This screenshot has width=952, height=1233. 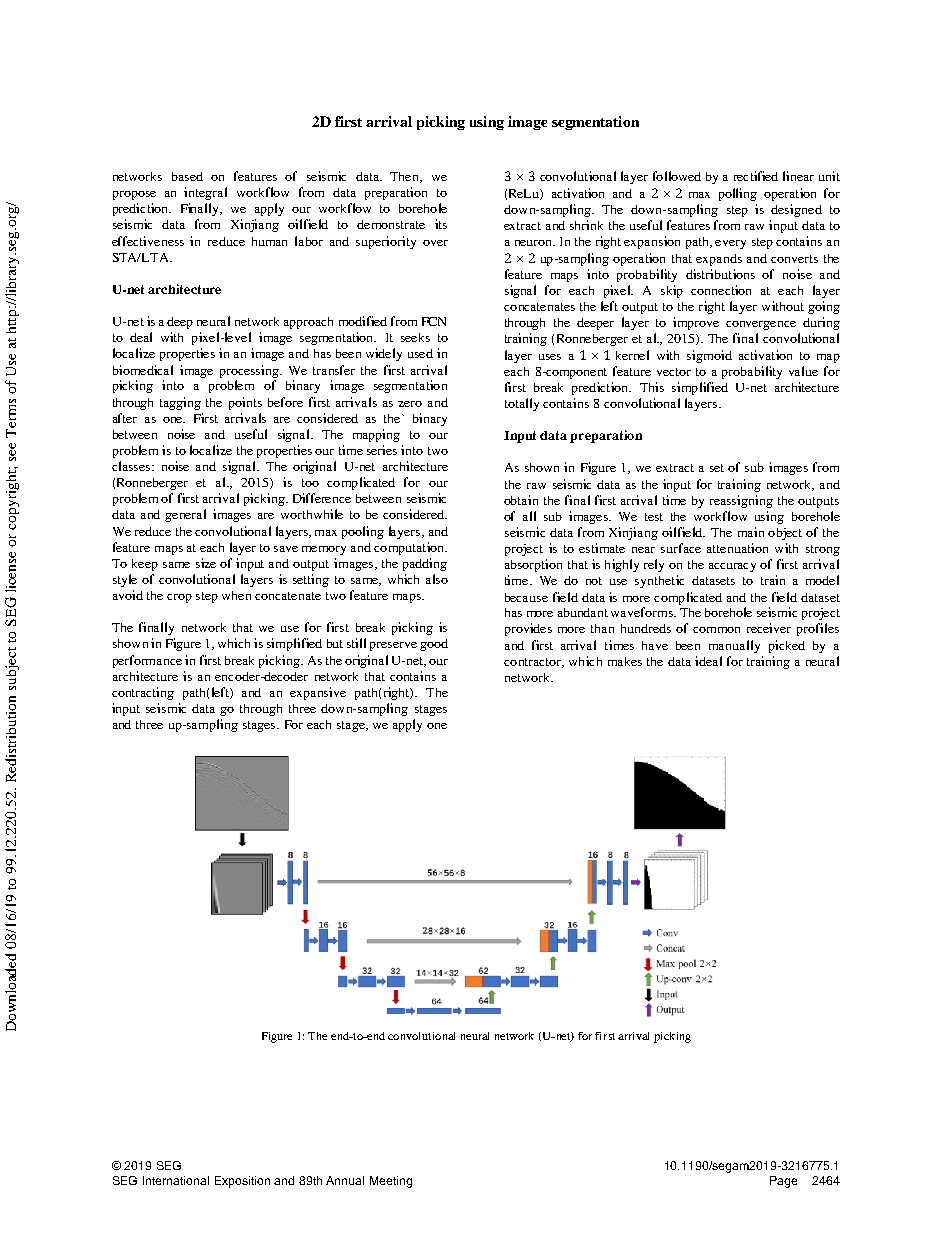 I want to click on Meeting, so click(x=391, y=1182).
